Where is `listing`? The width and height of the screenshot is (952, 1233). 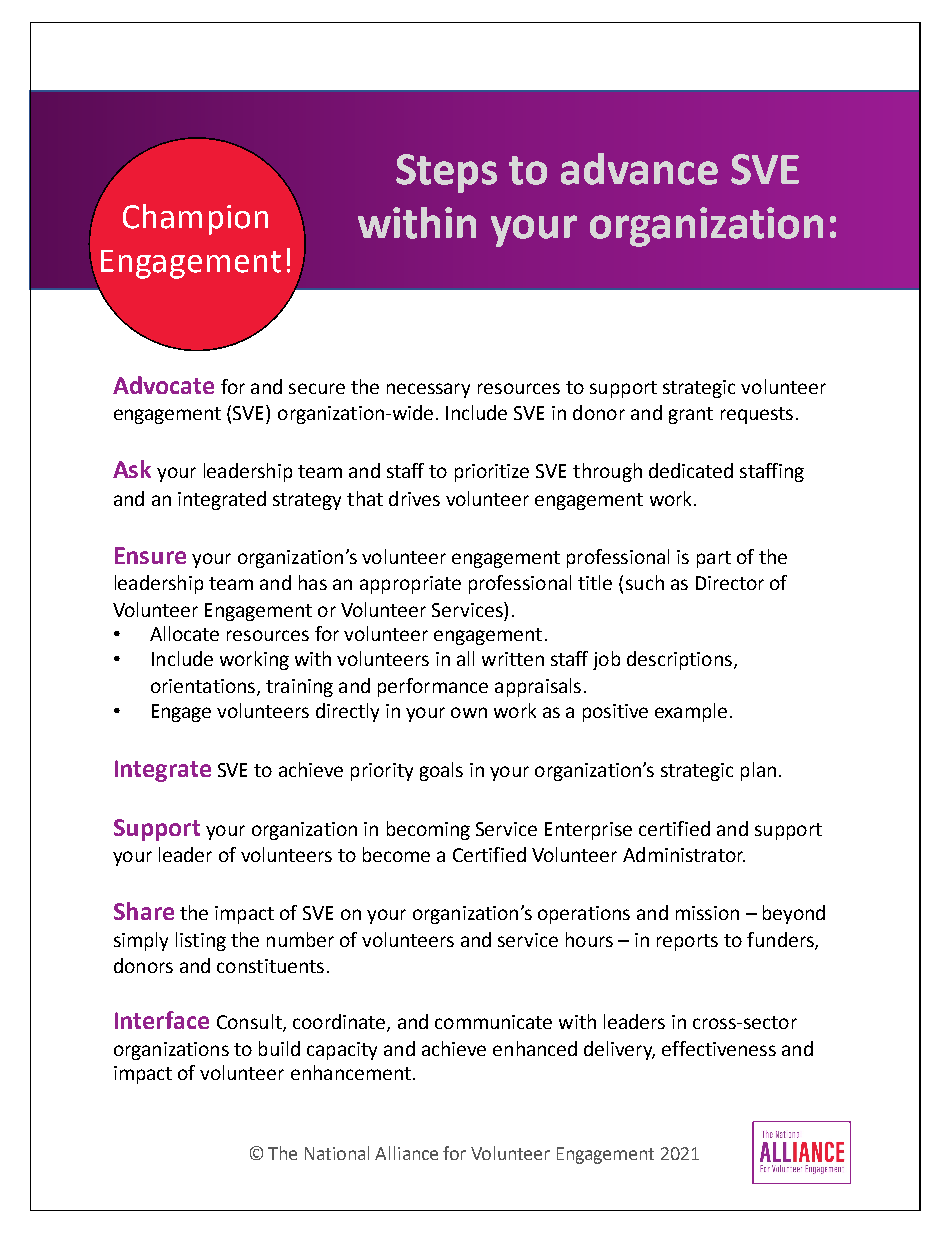 listing is located at coordinates (201, 941).
